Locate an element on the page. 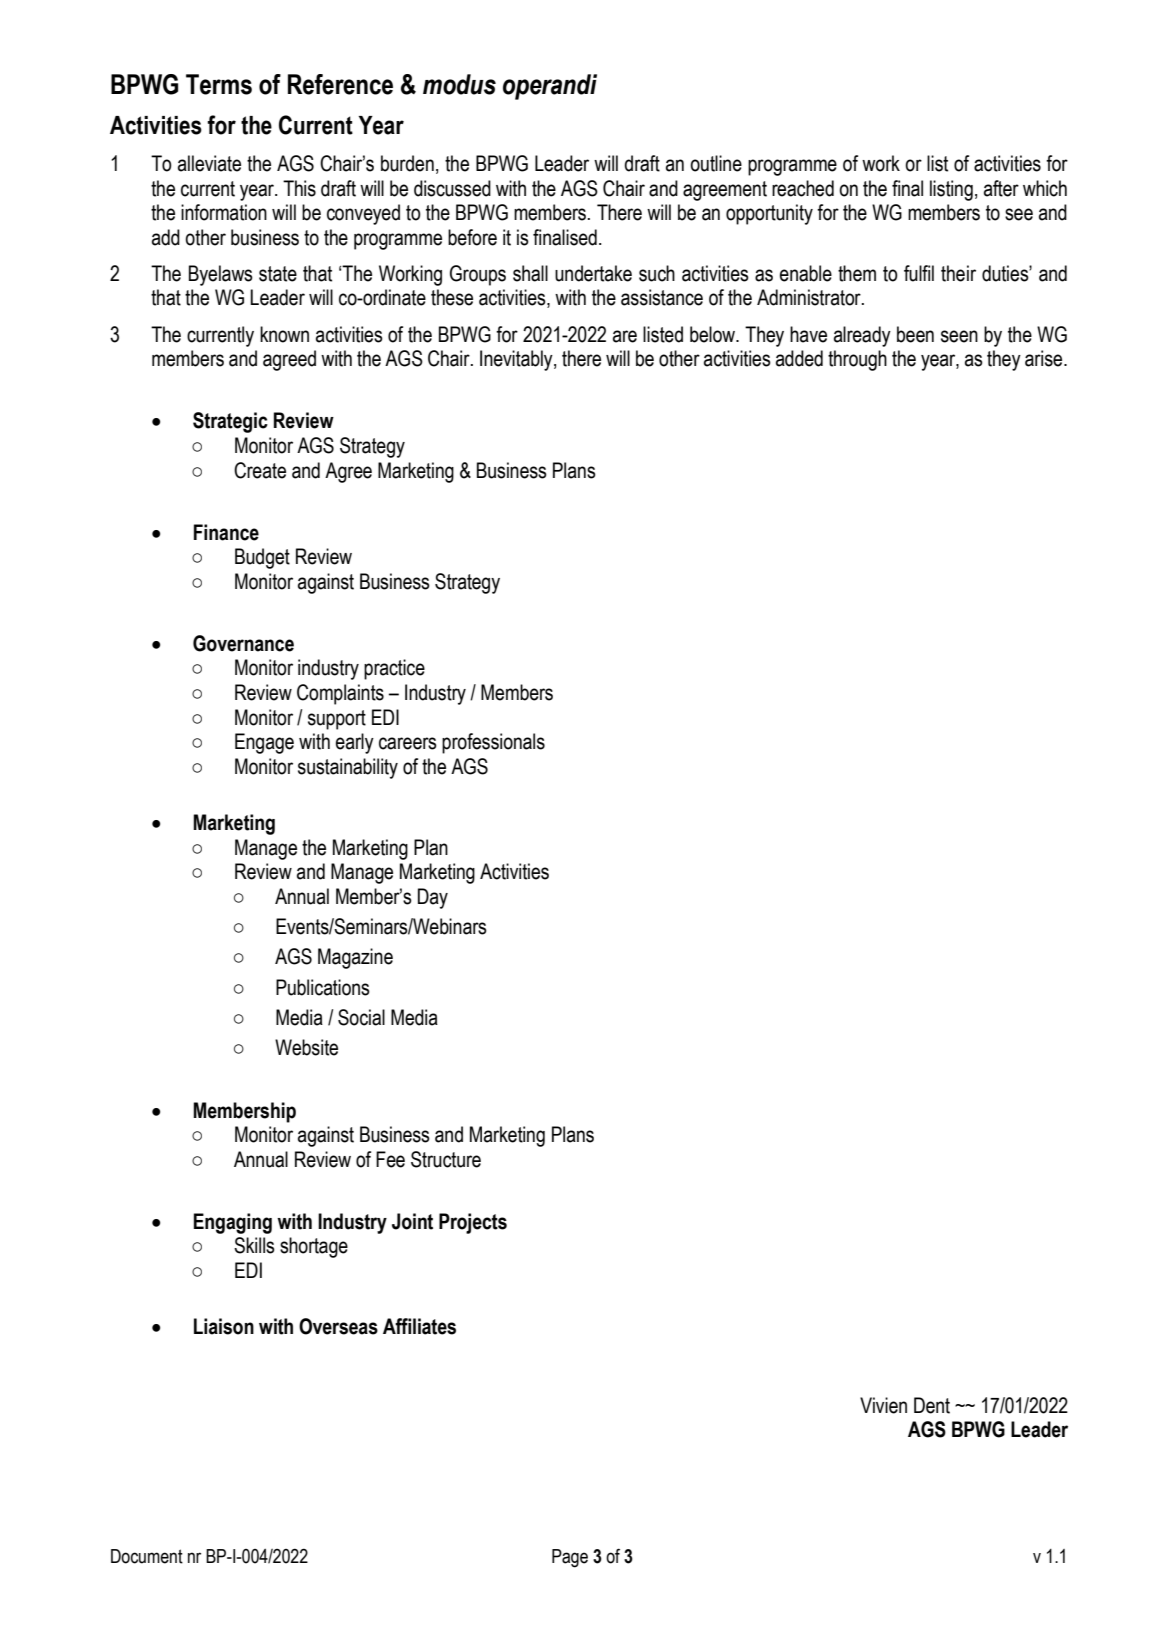 Image resolution: width=1157 pixels, height=1636 pixels. below is located at coordinates (714, 334).
